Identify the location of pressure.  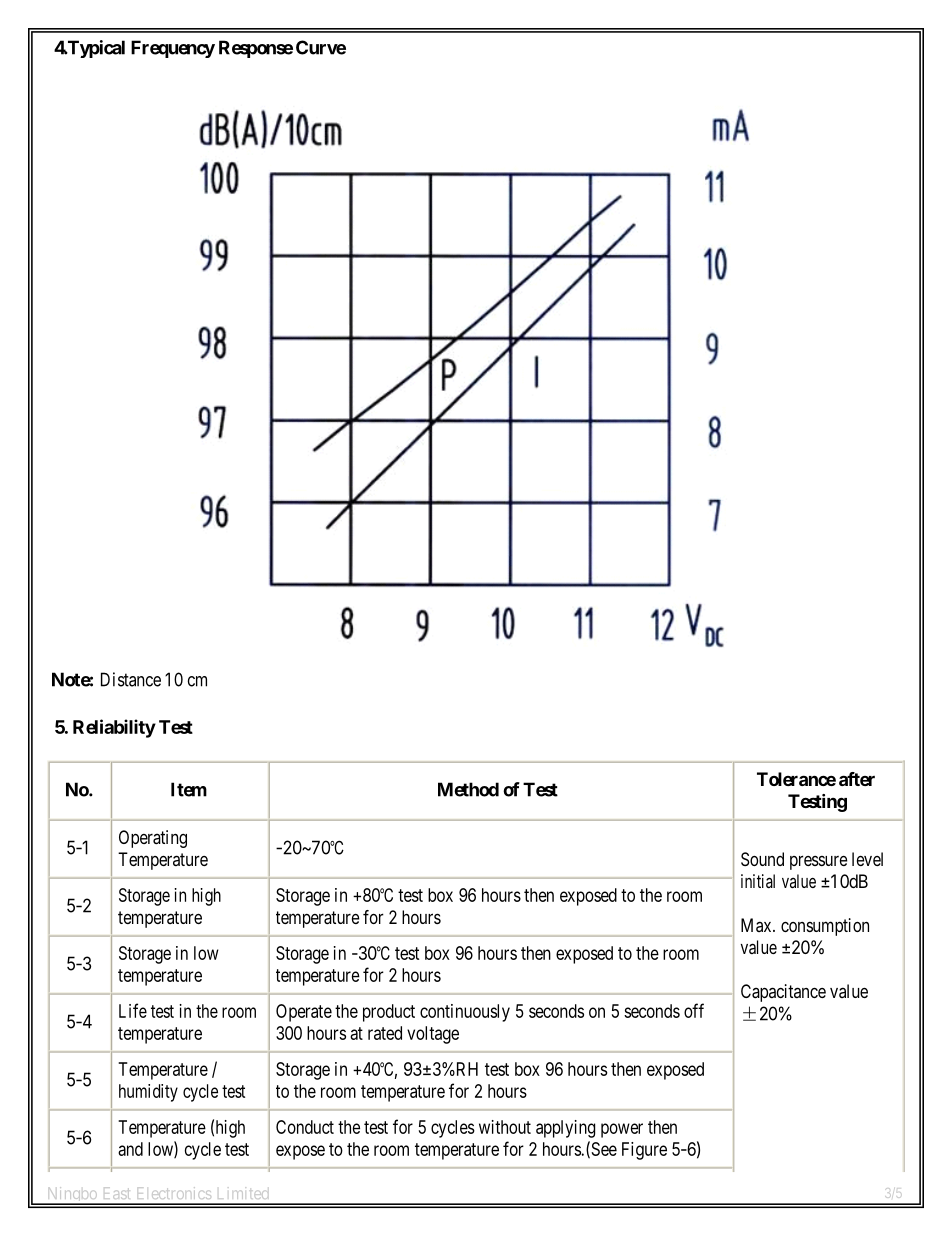
(818, 862).
